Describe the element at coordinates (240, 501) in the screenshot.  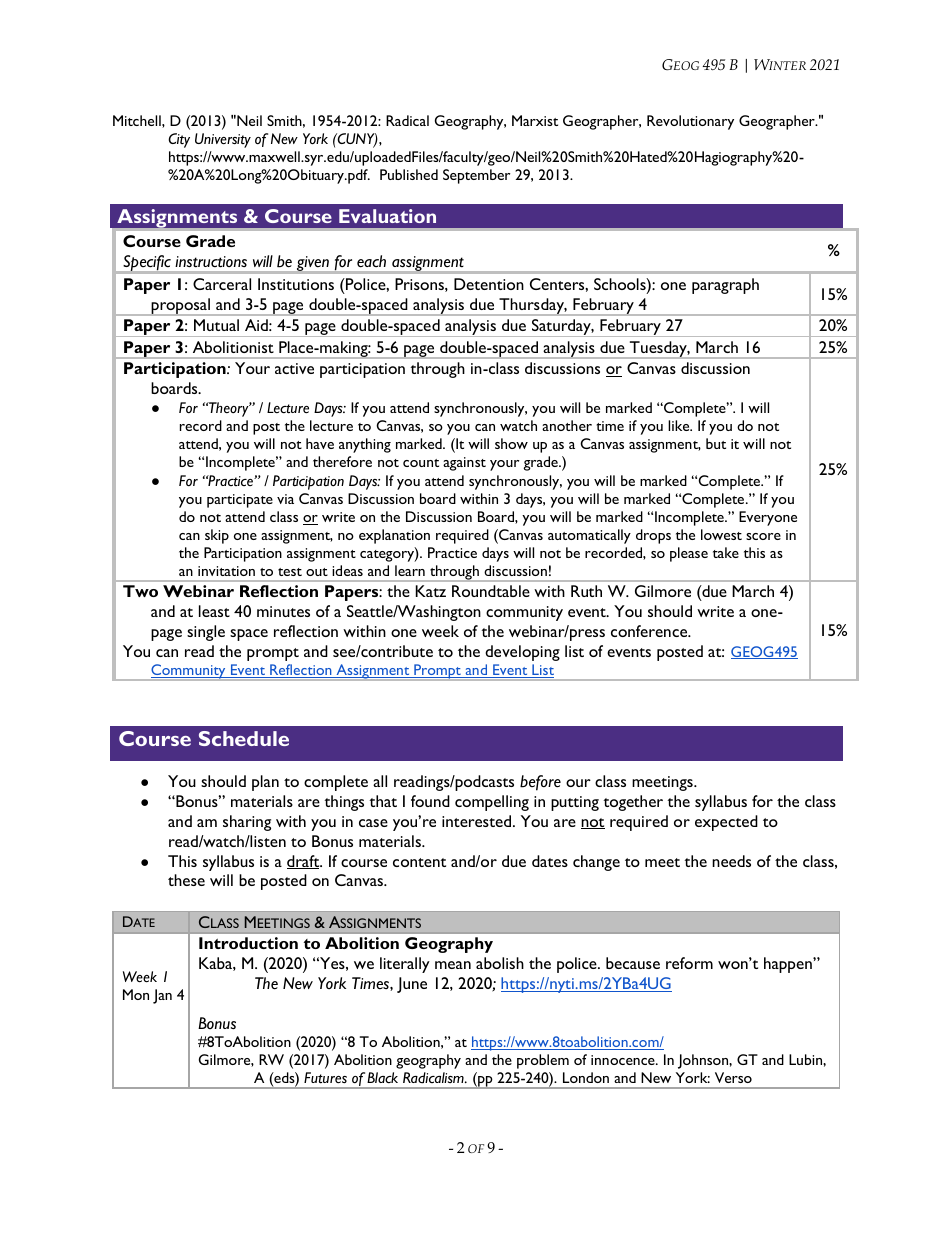
I see `participate` at that location.
